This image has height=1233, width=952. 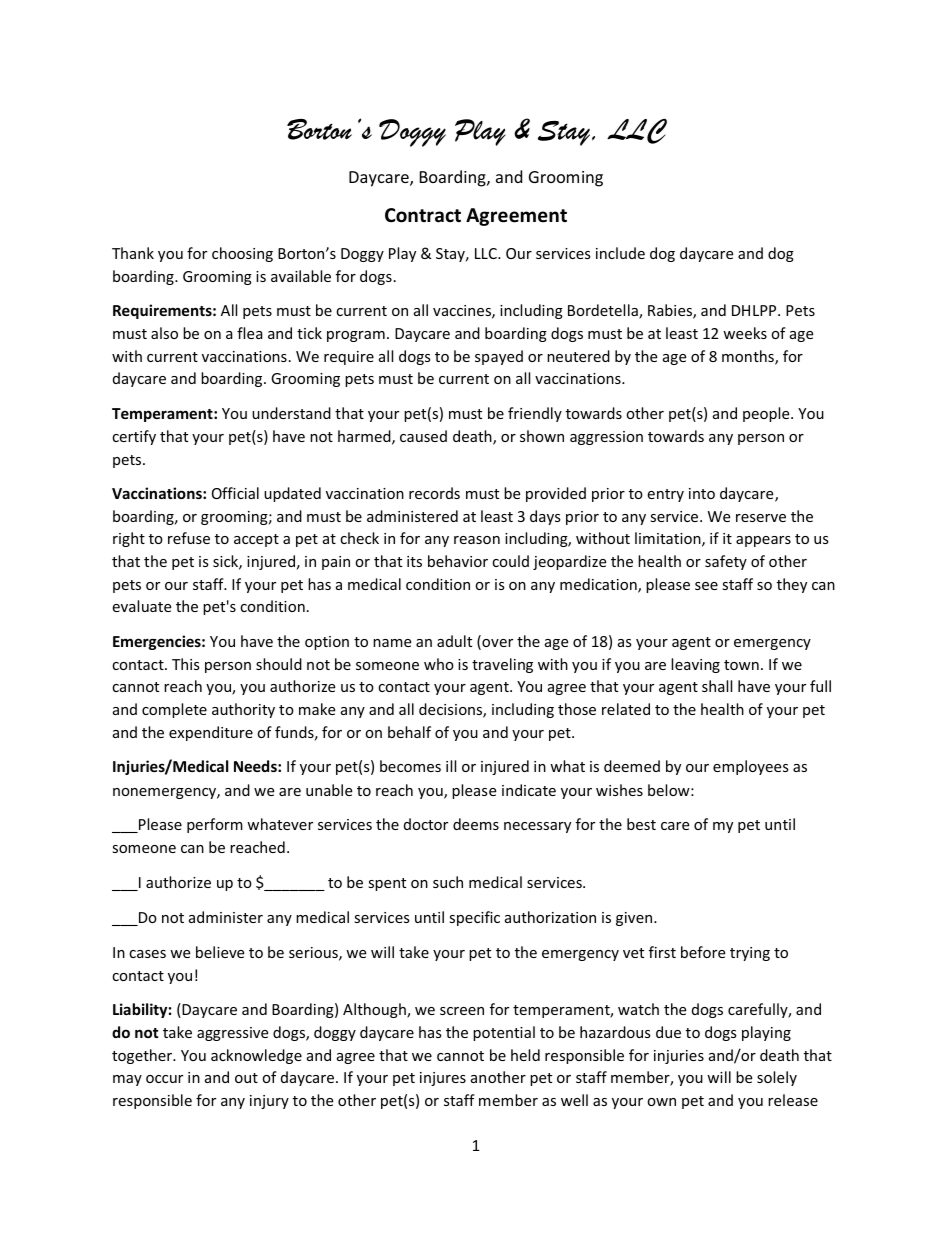 What do you see at coordinates (242, 254) in the image?
I see `choosing` at bounding box center [242, 254].
